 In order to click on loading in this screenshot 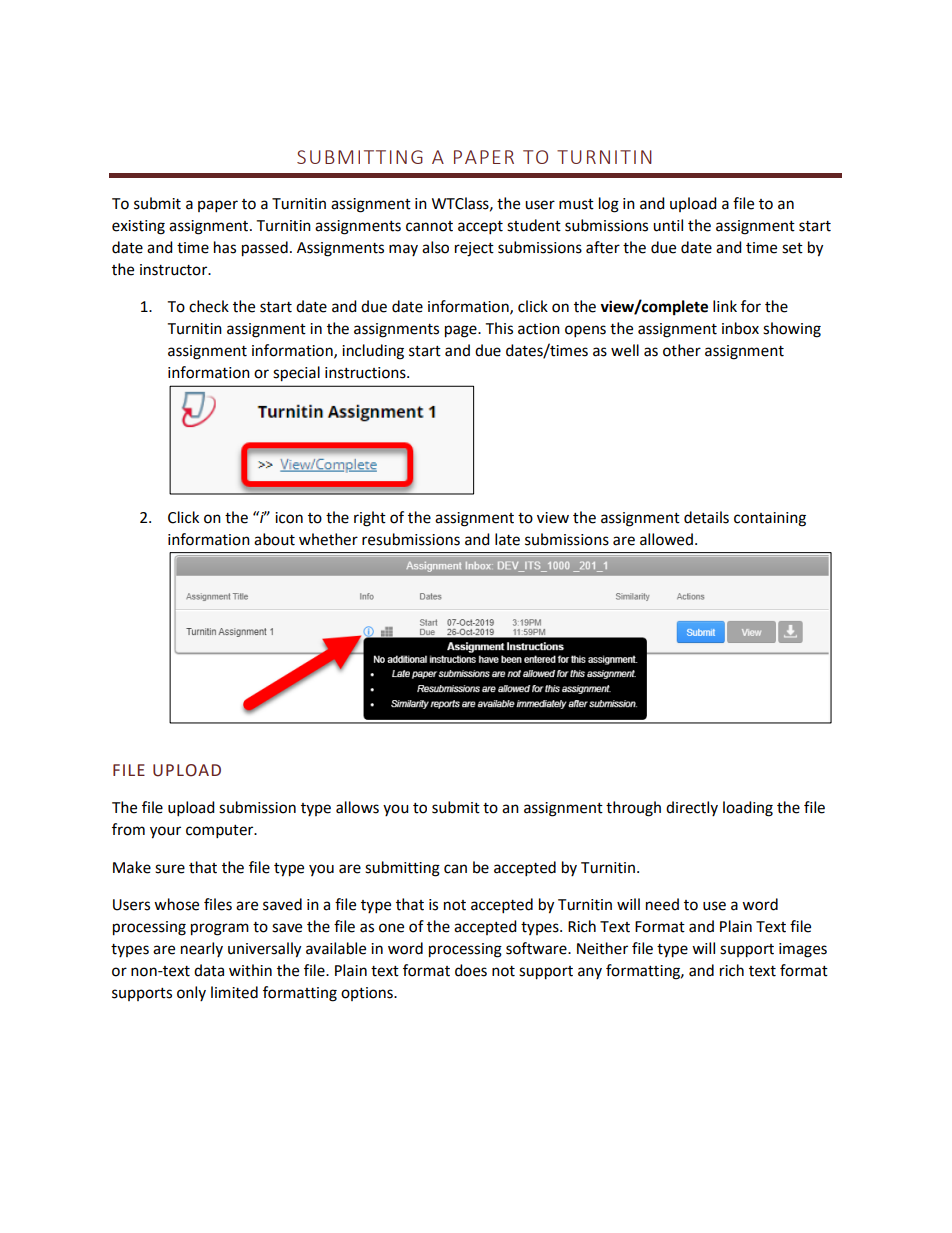, I will do `click(748, 809)`.
